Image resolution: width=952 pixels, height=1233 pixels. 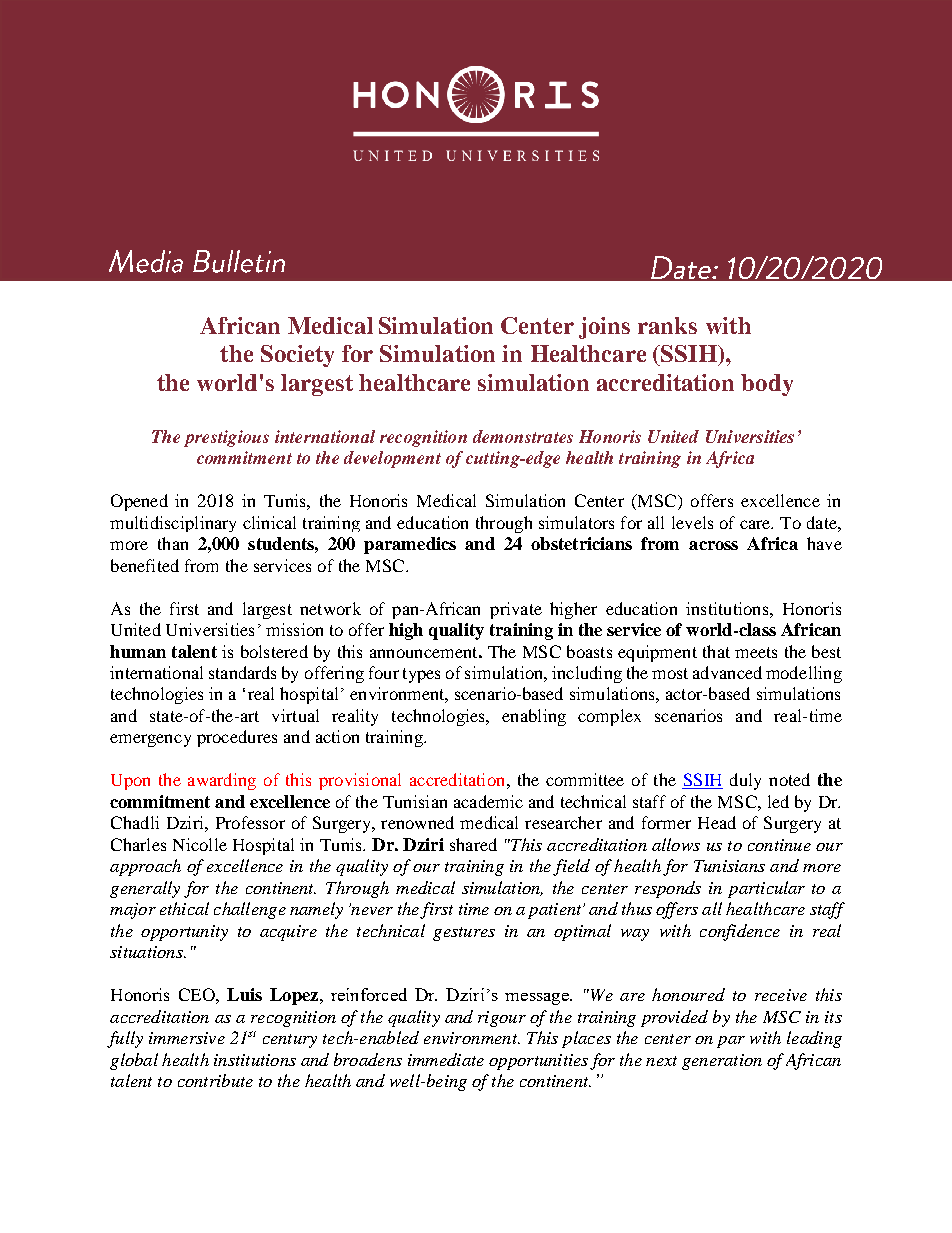 I want to click on contribute, so click(x=215, y=1080).
